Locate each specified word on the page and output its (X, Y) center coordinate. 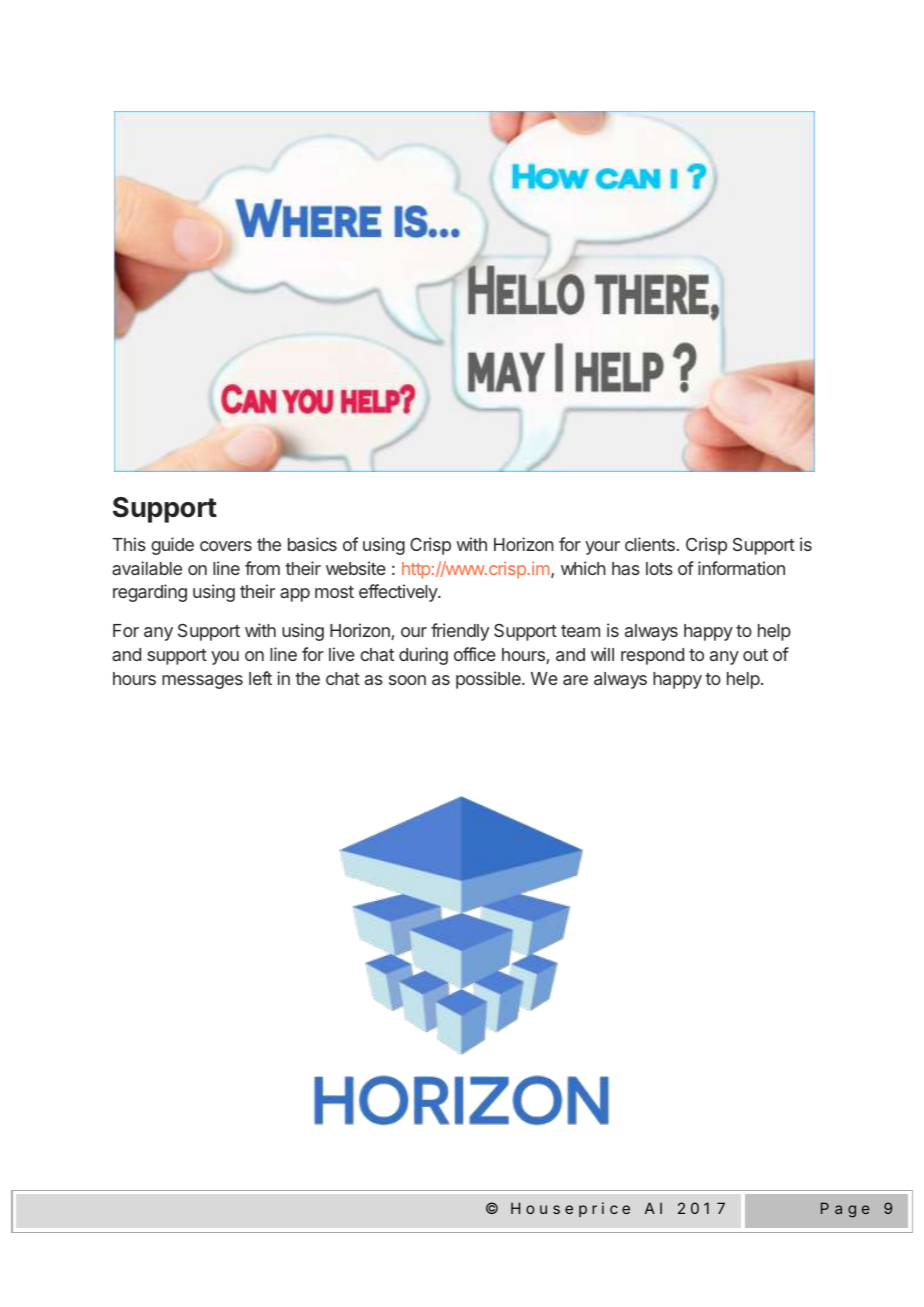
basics (312, 544)
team (580, 631)
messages (202, 682)
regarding (150, 593)
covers (226, 546)
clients (650, 544)
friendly (460, 632)
